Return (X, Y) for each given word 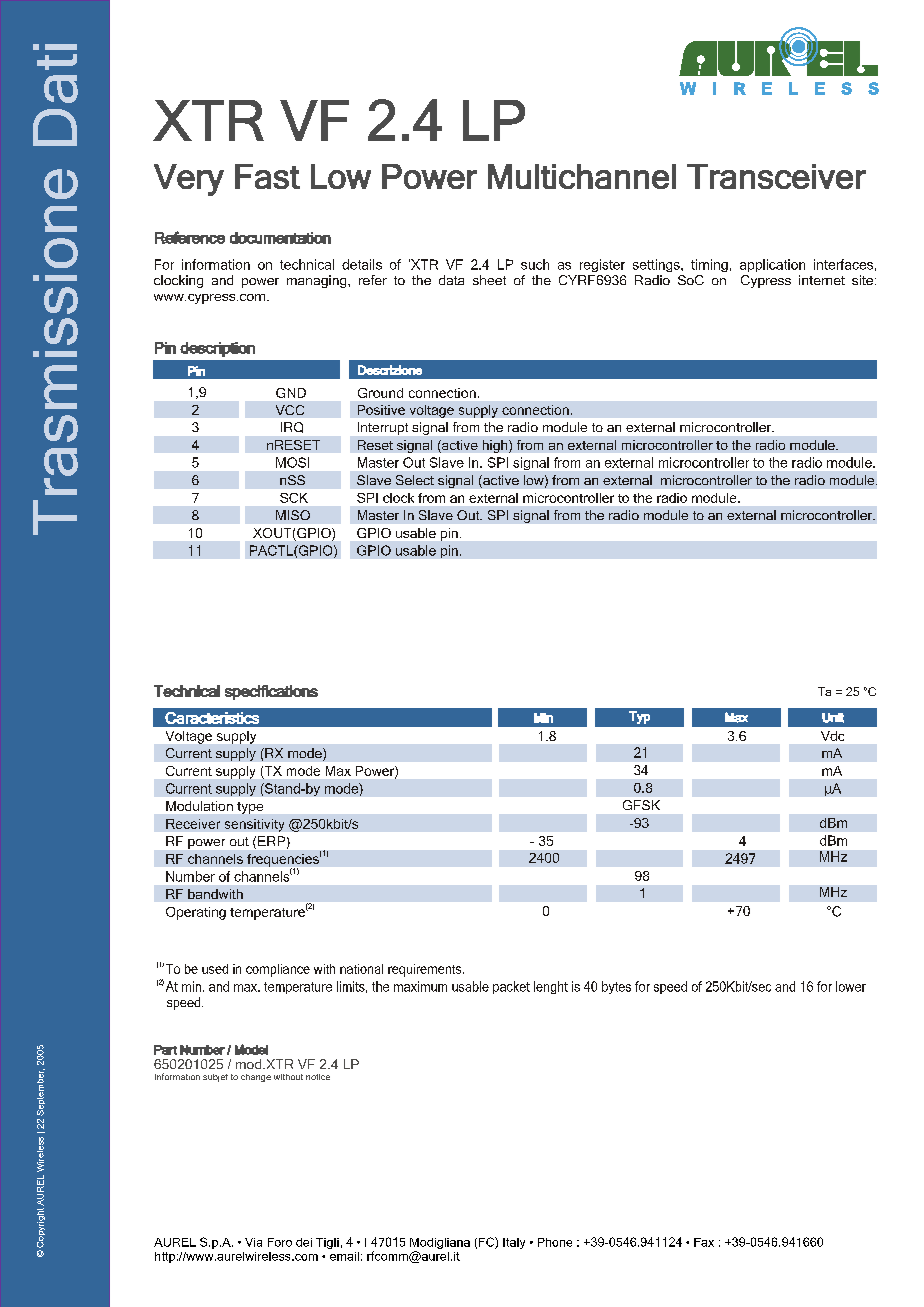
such (535, 264)
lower (851, 986)
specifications (271, 692)
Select (415, 480)
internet (822, 280)
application (772, 265)
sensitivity (254, 825)
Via (253, 1242)
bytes (616, 987)
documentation (280, 238)
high (496, 446)
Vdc (832, 736)
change (256, 1078)
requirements (426, 970)
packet (511, 987)
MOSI (292, 462)
